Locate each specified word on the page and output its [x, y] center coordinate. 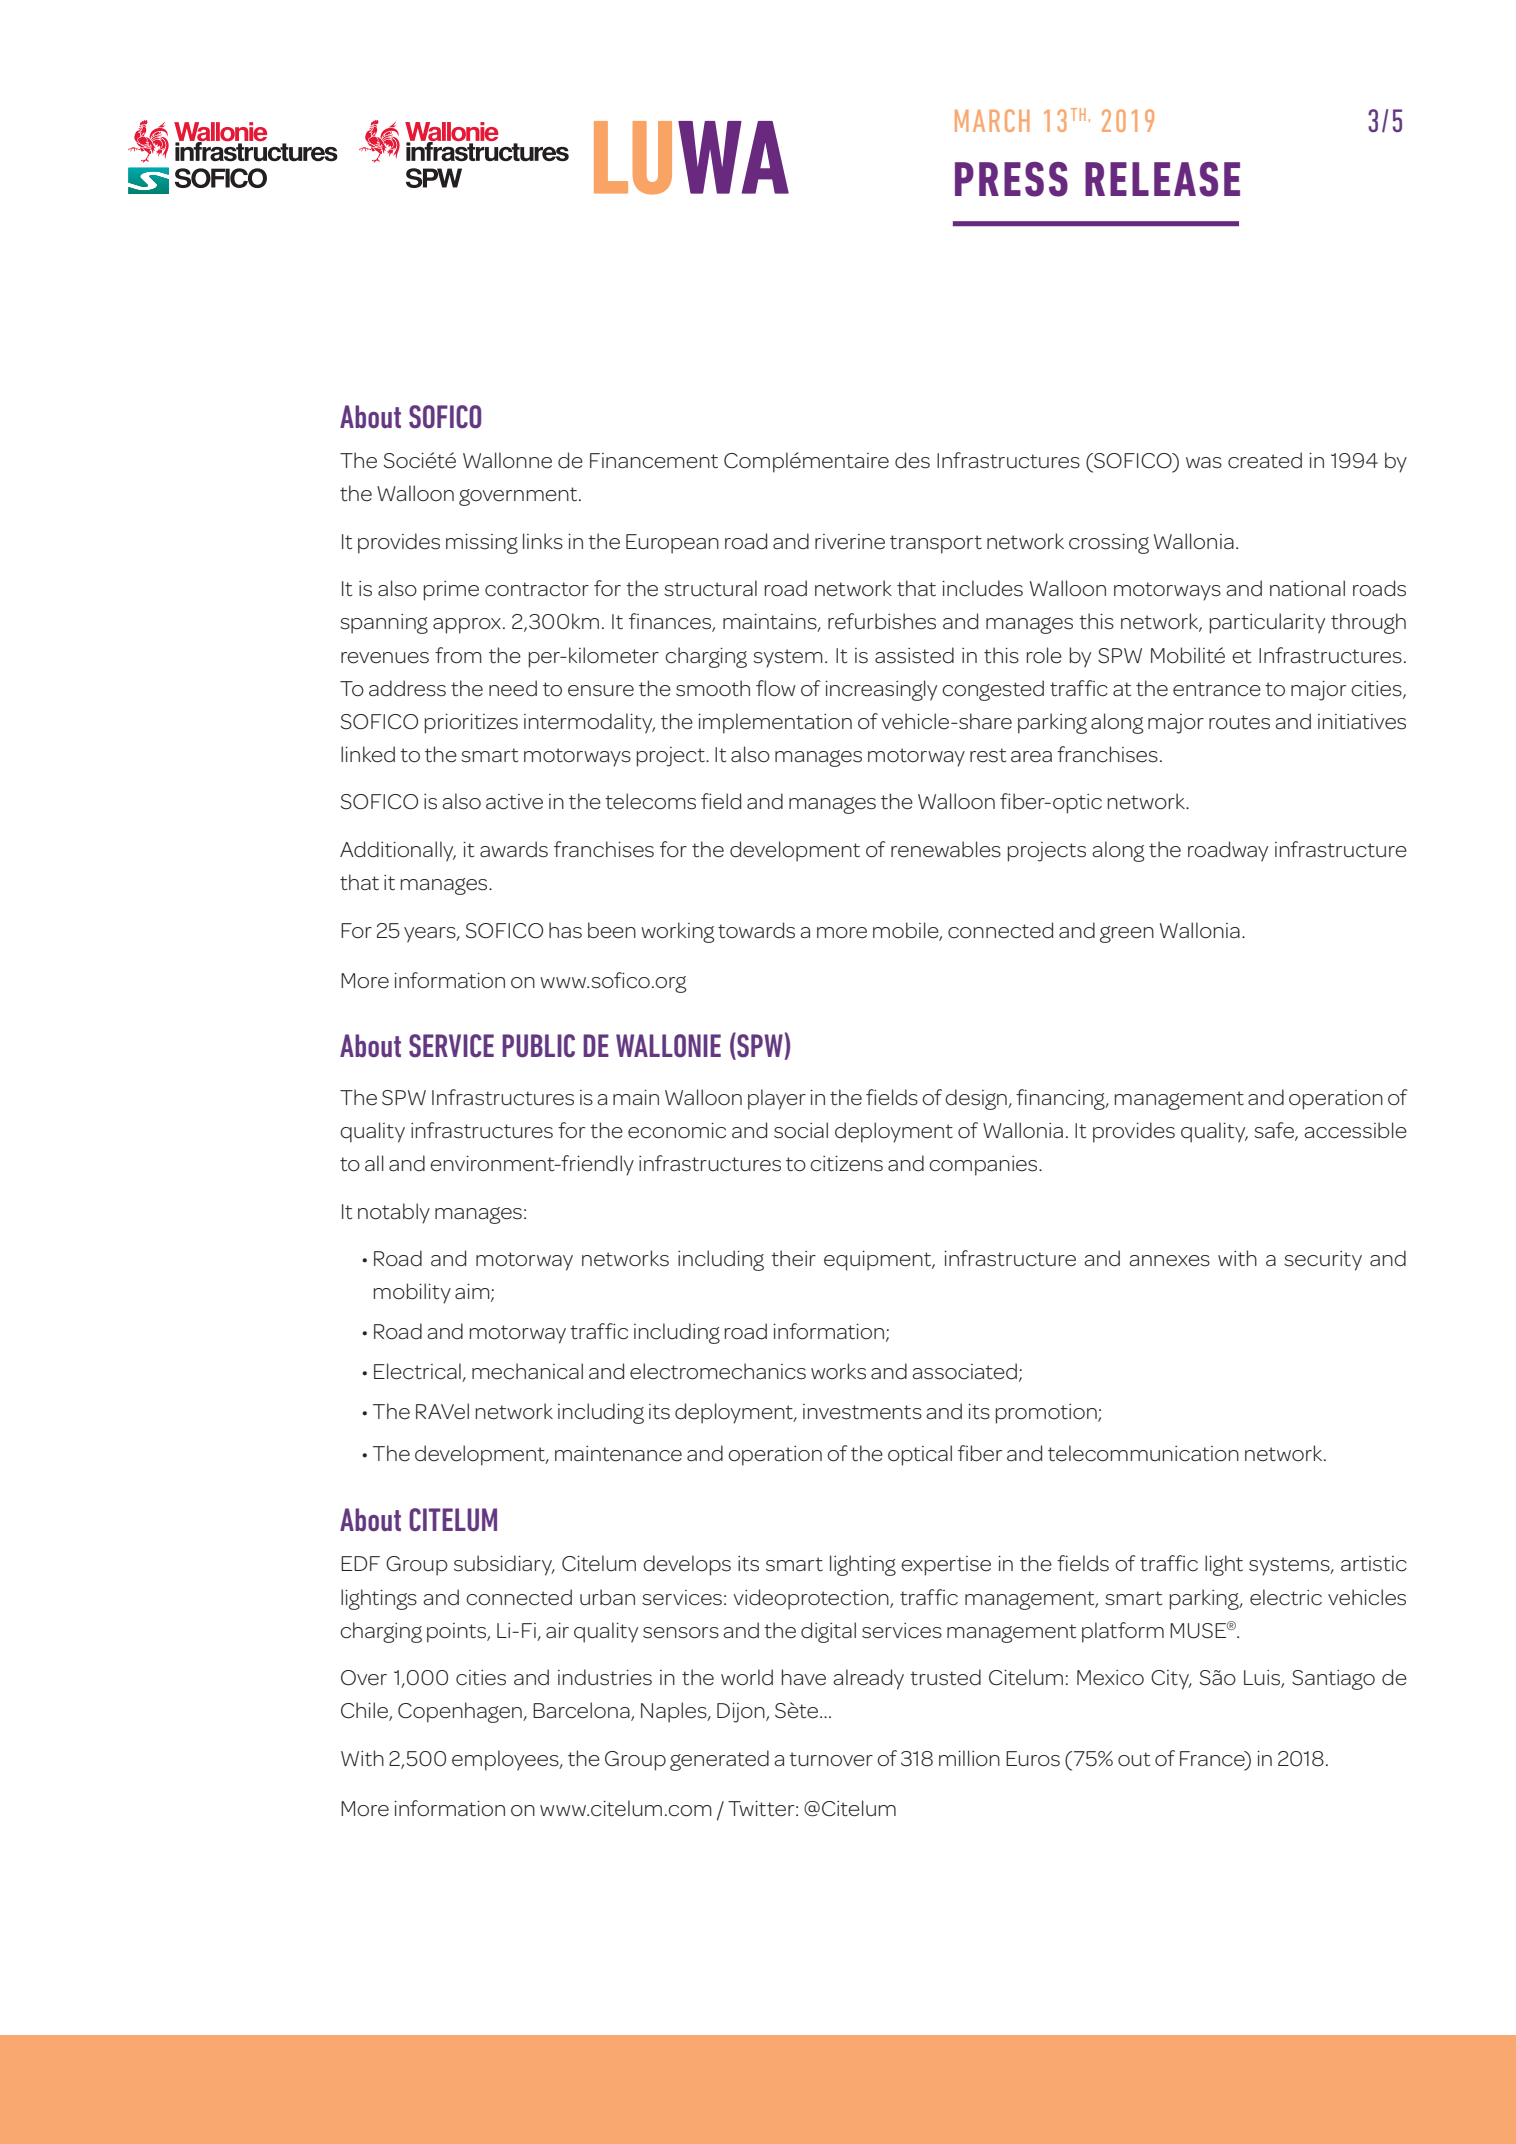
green [1127, 934]
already [868, 1679]
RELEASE [1162, 179]
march [992, 120]
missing [482, 544]
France [1213, 1759]
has [565, 930]
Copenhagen [461, 1712]
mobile [907, 931]
